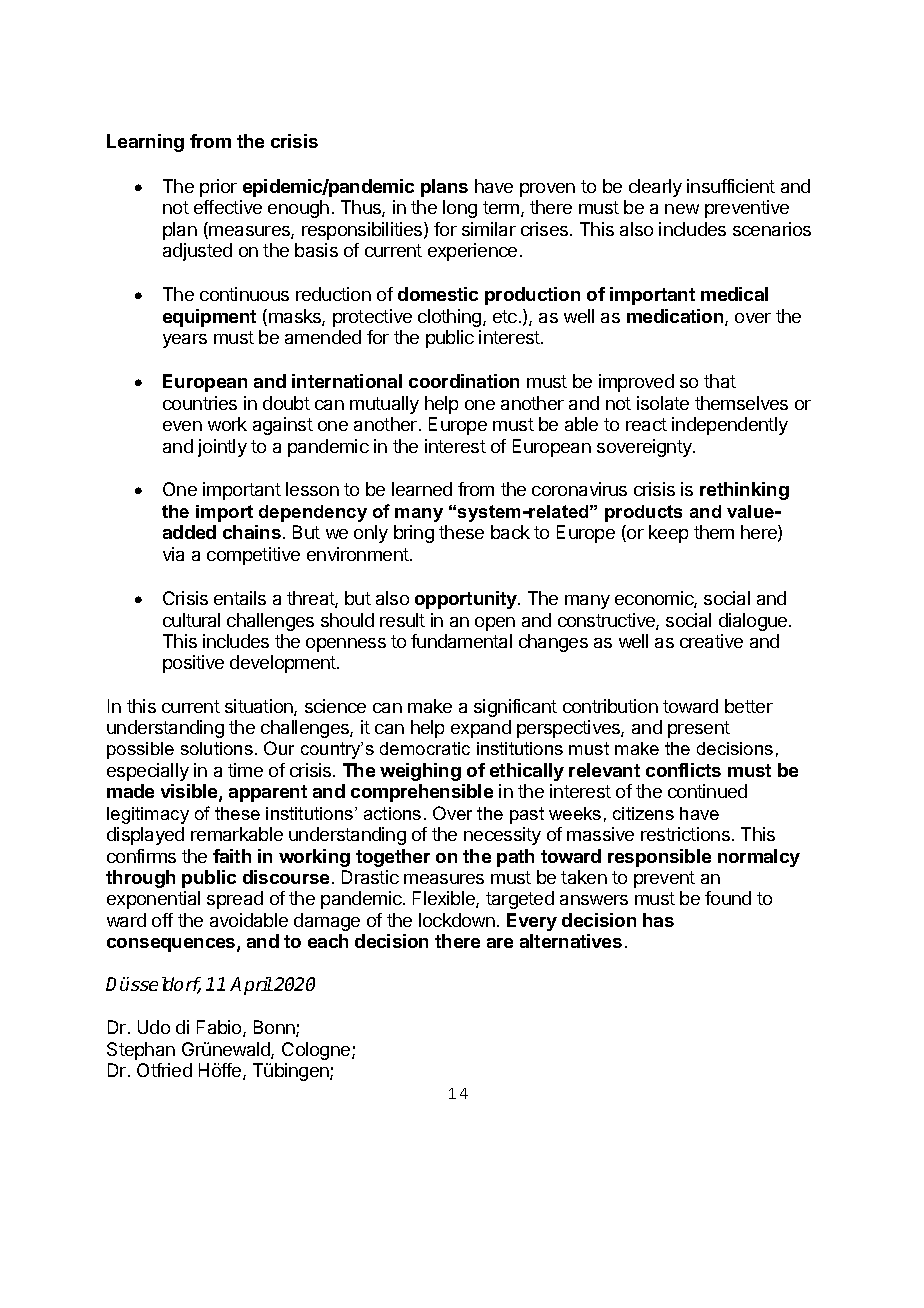  I want to click on democratic, so click(425, 748).
